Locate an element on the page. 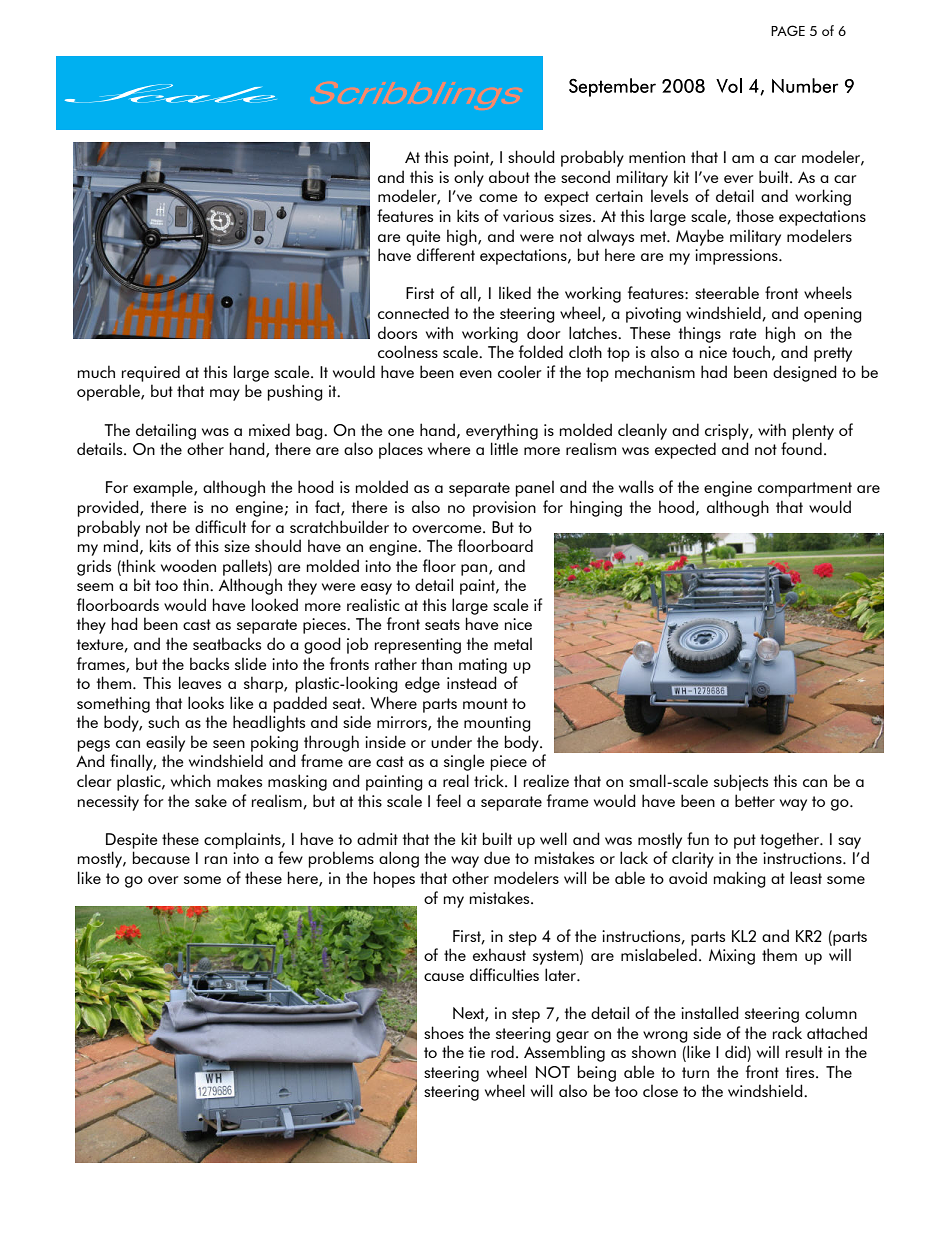 The width and height of the document is (952, 1233). under is located at coordinates (451, 741).
